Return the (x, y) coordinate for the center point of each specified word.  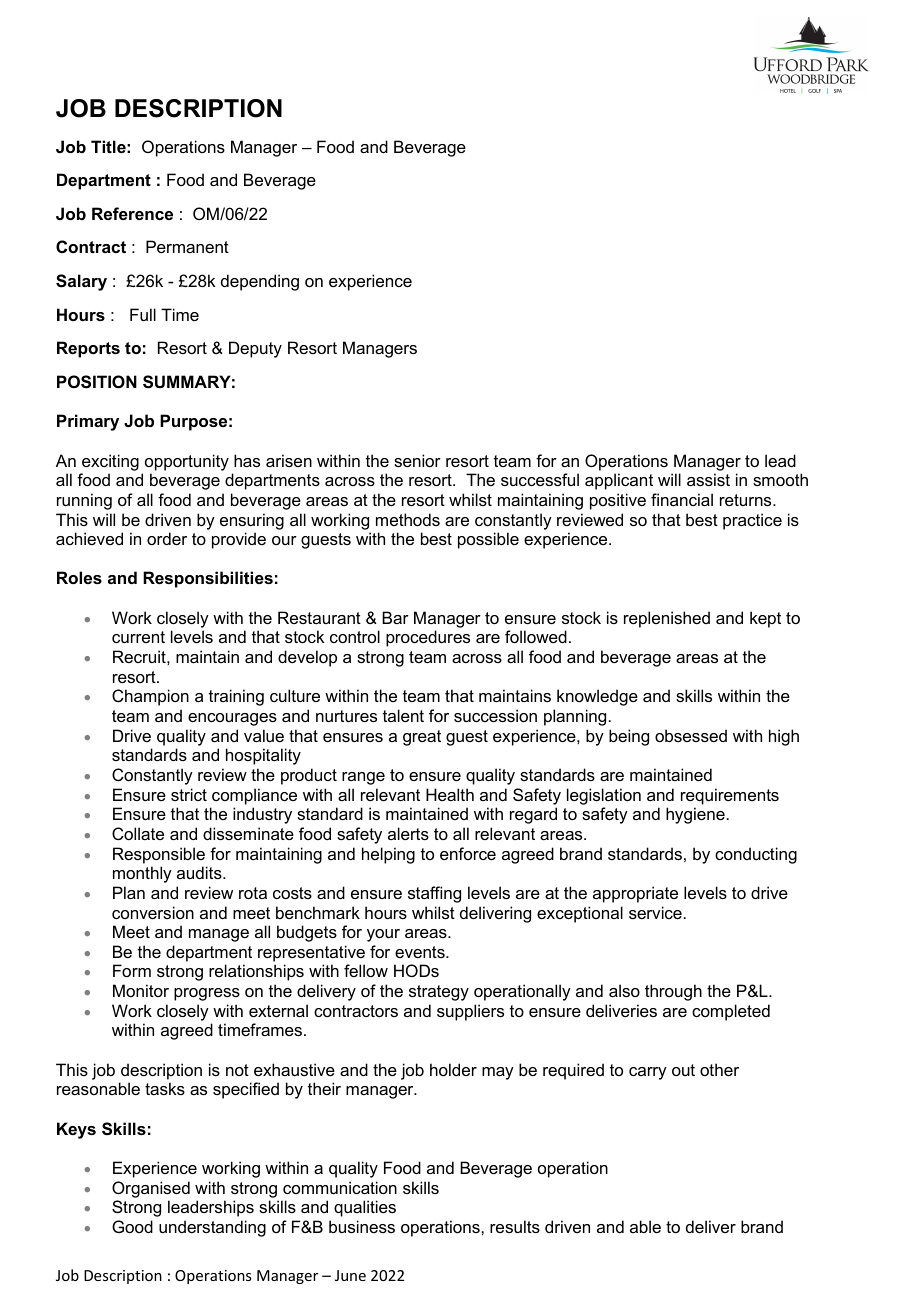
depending (260, 282)
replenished (667, 619)
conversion (153, 912)
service (655, 912)
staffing (434, 894)
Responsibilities (208, 579)
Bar (395, 617)
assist (708, 479)
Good (132, 1226)
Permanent (187, 246)
